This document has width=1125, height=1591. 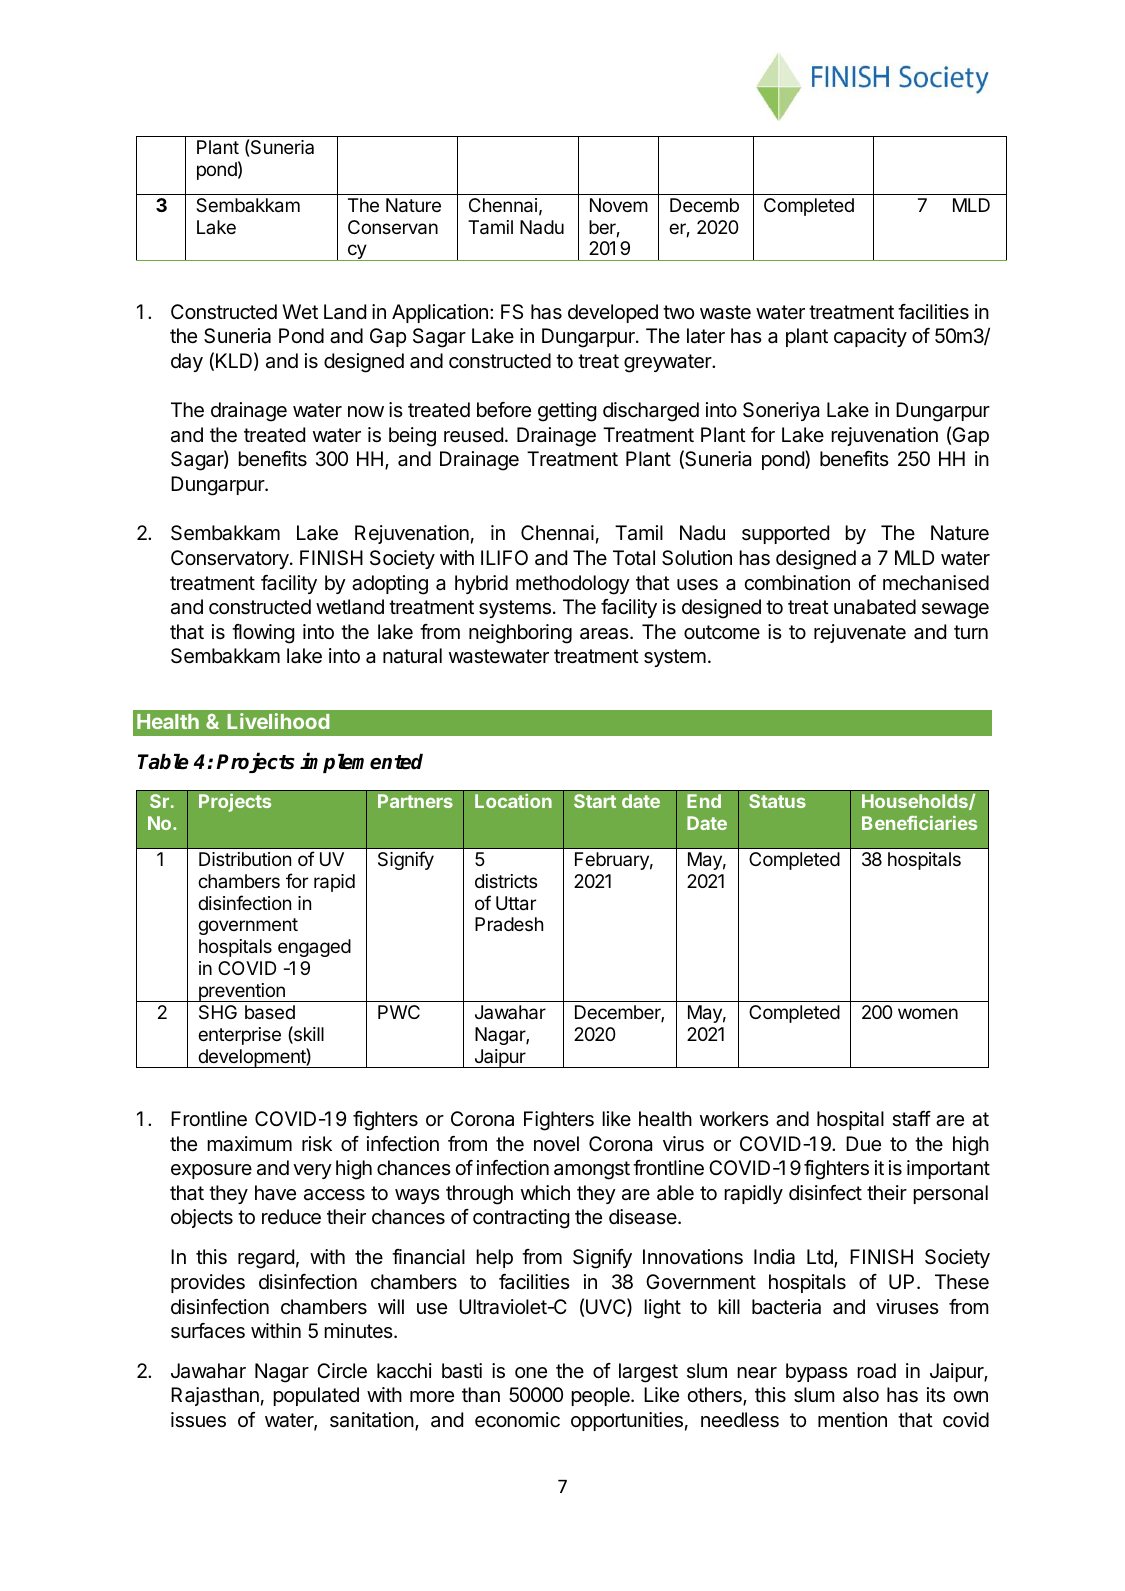 What do you see at coordinates (270, 1012) in the document?
I see `based` at bounding box center [270, 1012].
